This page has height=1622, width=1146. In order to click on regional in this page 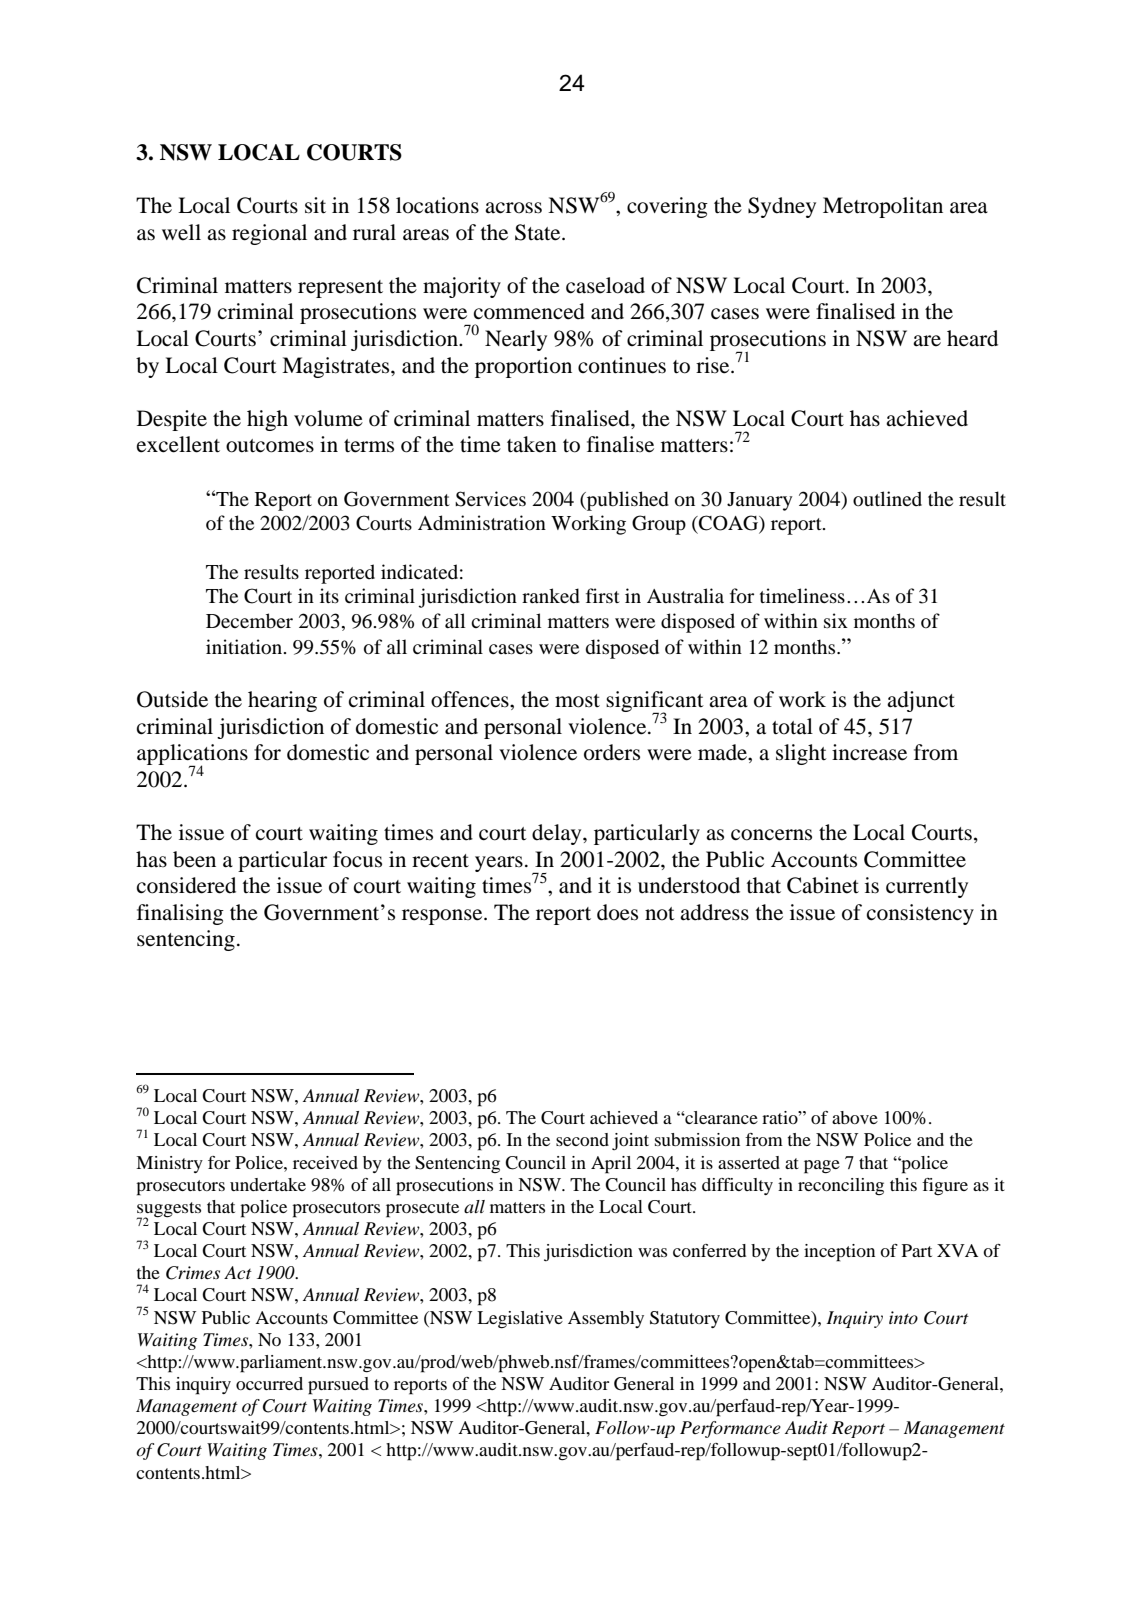, I will do `click(269, 234)`.
